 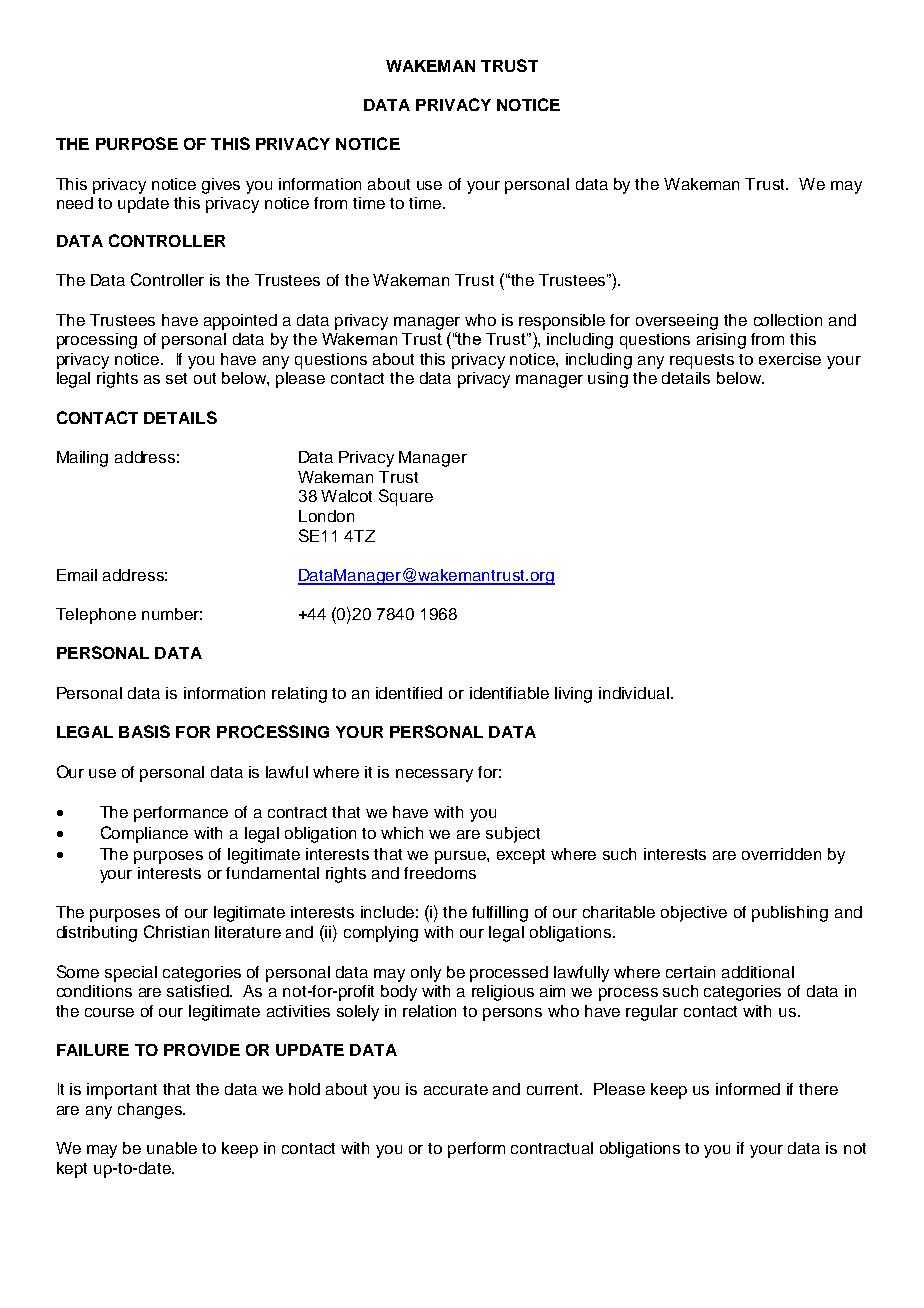 What do you see at coordinates (788, 320) in the document?
I see `collection` at bounding box center [788, 320].
